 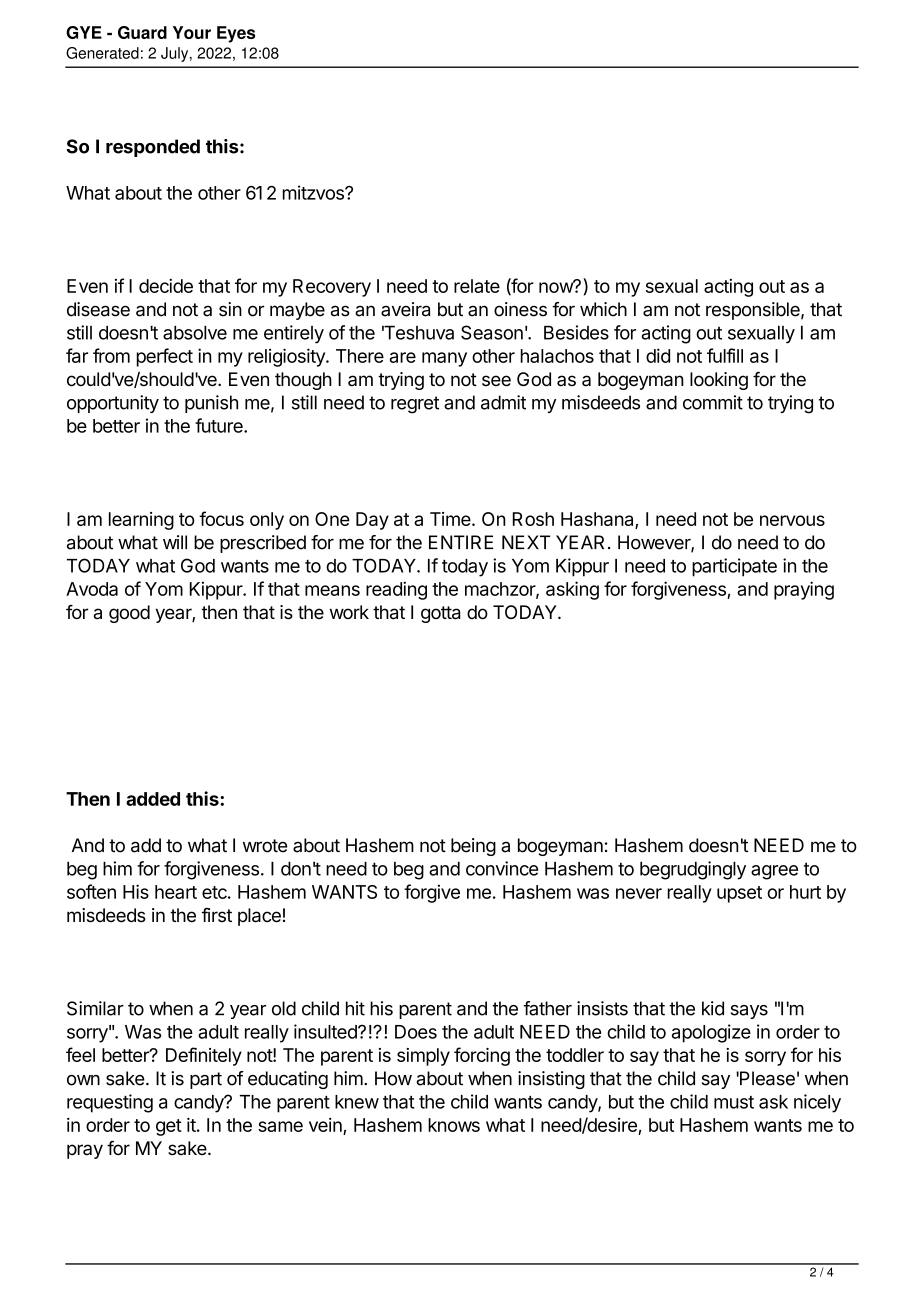 What do you see at coordinates (169, 1127) in the screenshot?
I see `get` at bounding box center [169, 1127].
